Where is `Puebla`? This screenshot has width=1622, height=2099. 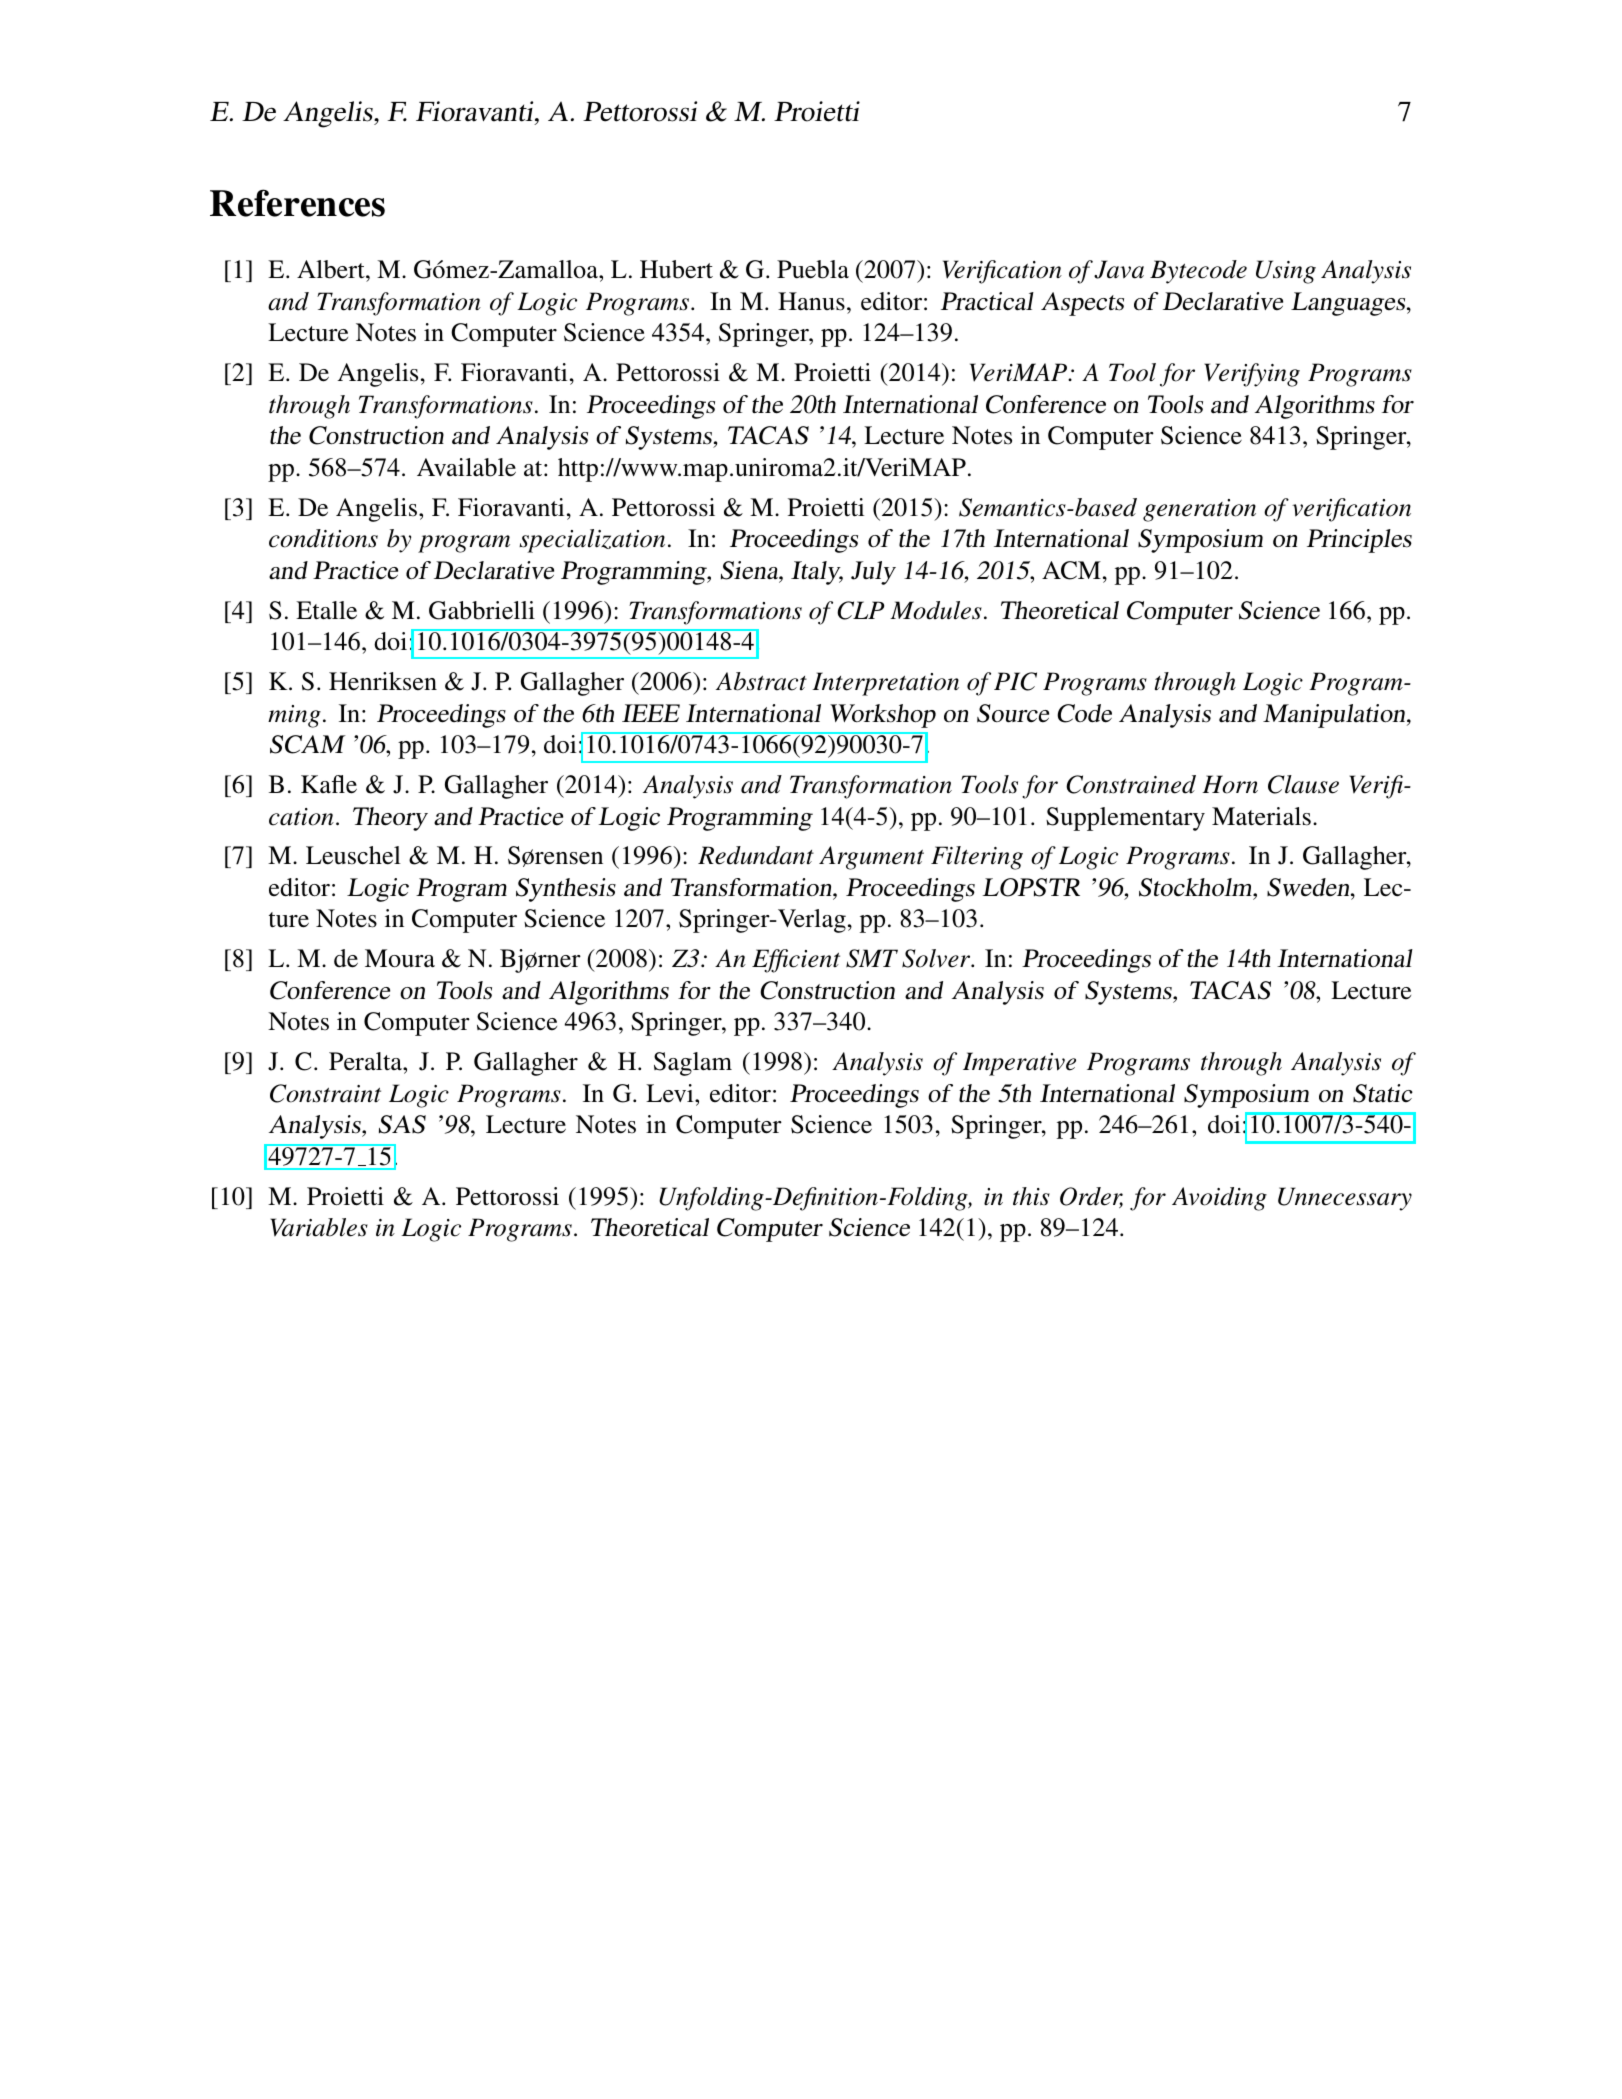
Puebla is located at coordinates (813, 269).
